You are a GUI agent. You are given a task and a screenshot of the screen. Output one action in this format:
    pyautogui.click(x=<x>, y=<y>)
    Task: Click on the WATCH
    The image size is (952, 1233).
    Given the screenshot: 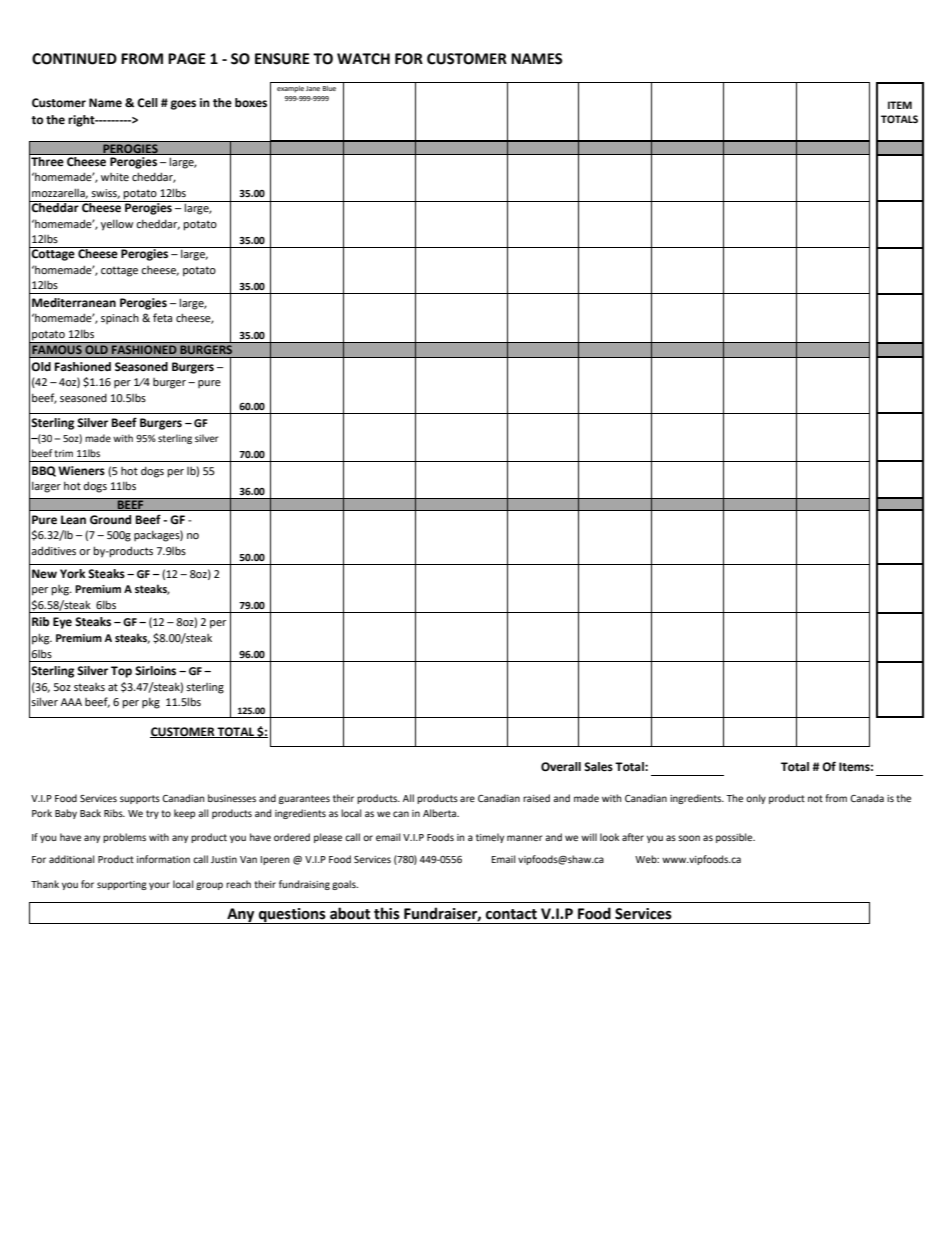 What is the action you would take?
    pyautogui.click(x=363, y=59)
